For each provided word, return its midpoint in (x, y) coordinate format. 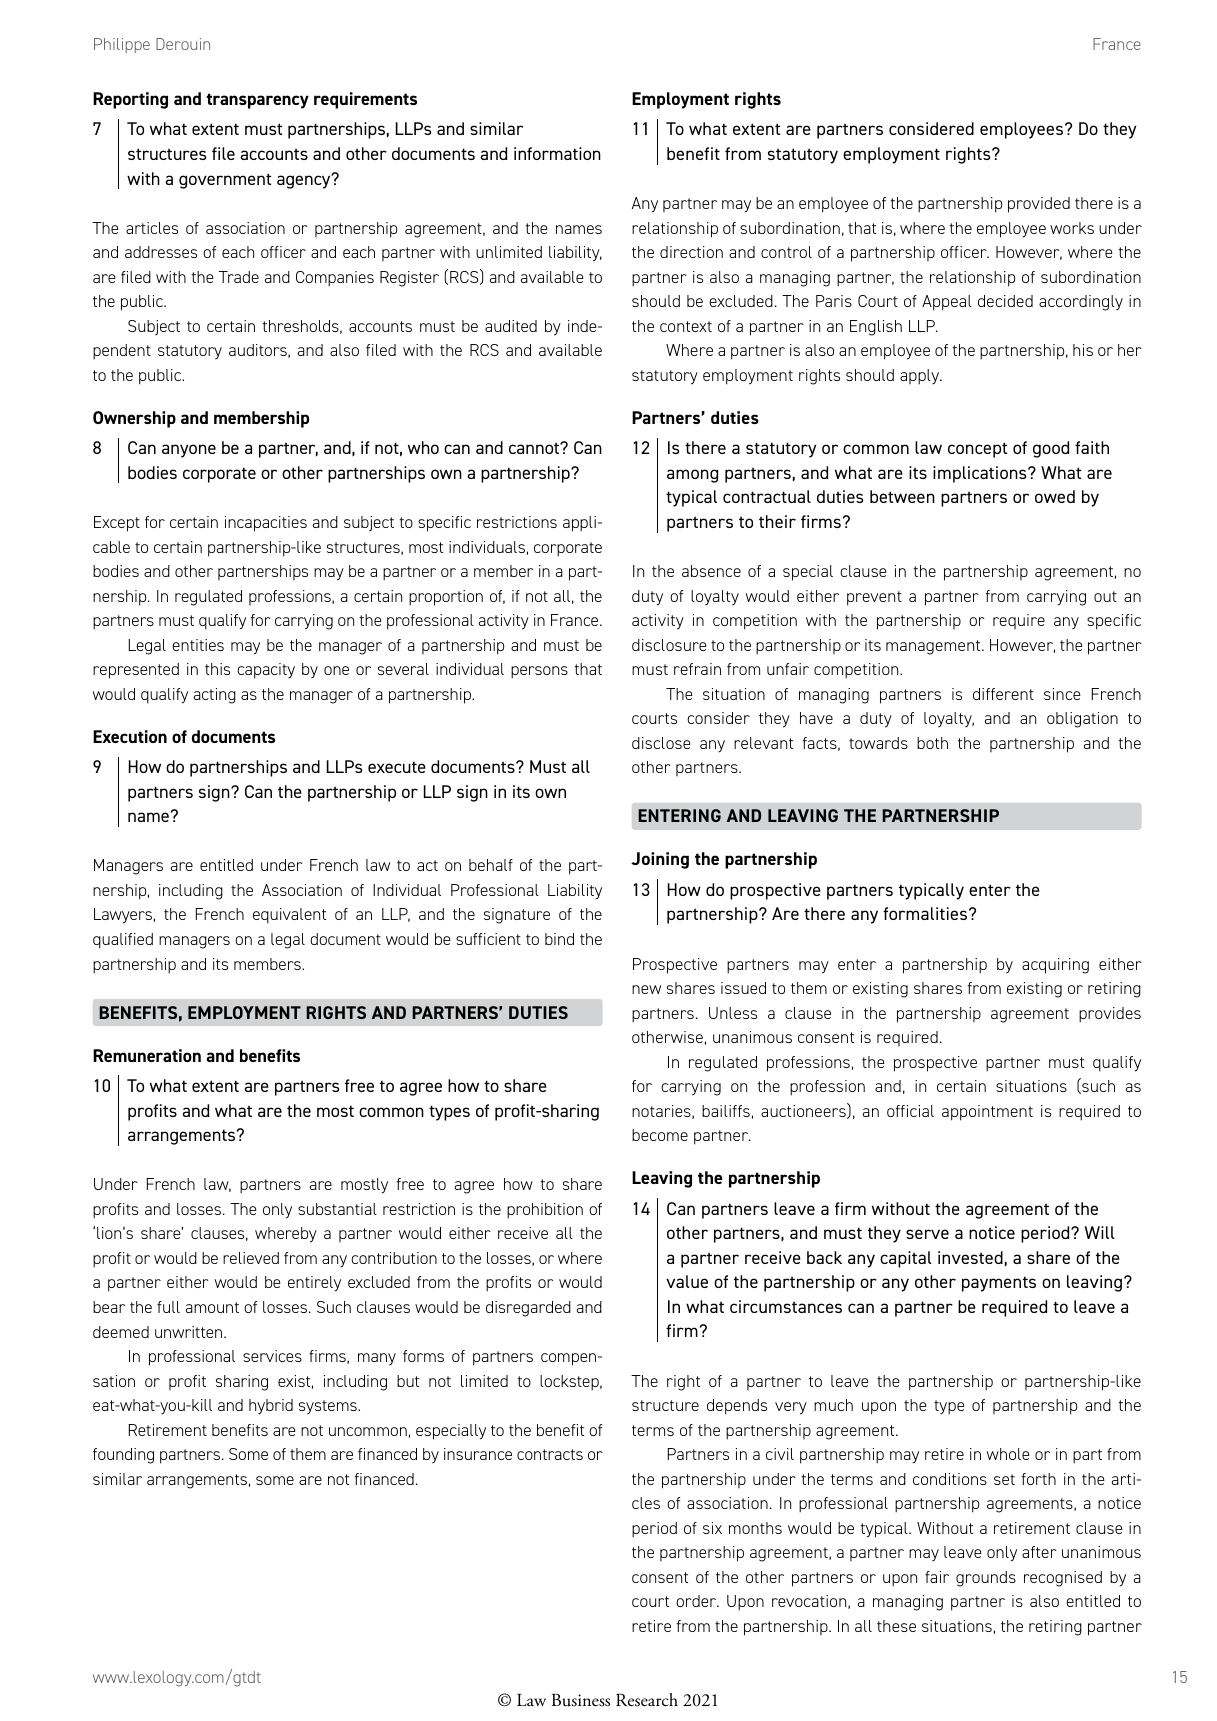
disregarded (528, 1309)
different (1003, 694)
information (557, 153)
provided (1039, 205)
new (646, 989)
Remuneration (147, 1055)
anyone (189, 451)
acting (215, 696)
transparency (257, 101)
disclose (661, 743)
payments (999, 1284)
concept (977, 450)
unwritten (190, 1332)
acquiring (1055, 966)
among (692, 476)
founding (123, 1456)
